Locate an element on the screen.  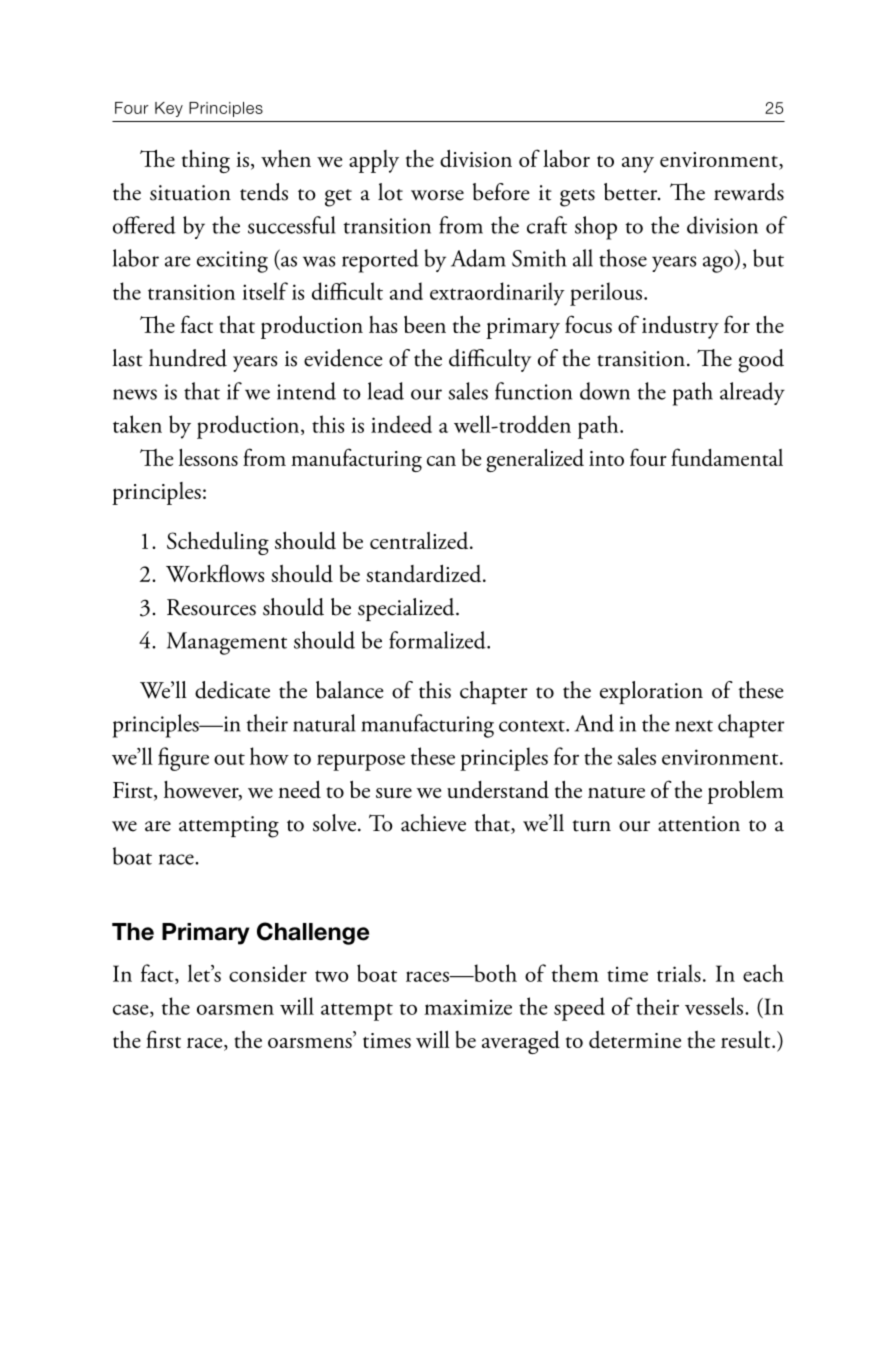
formalized is located at coordinates (438, 640).
